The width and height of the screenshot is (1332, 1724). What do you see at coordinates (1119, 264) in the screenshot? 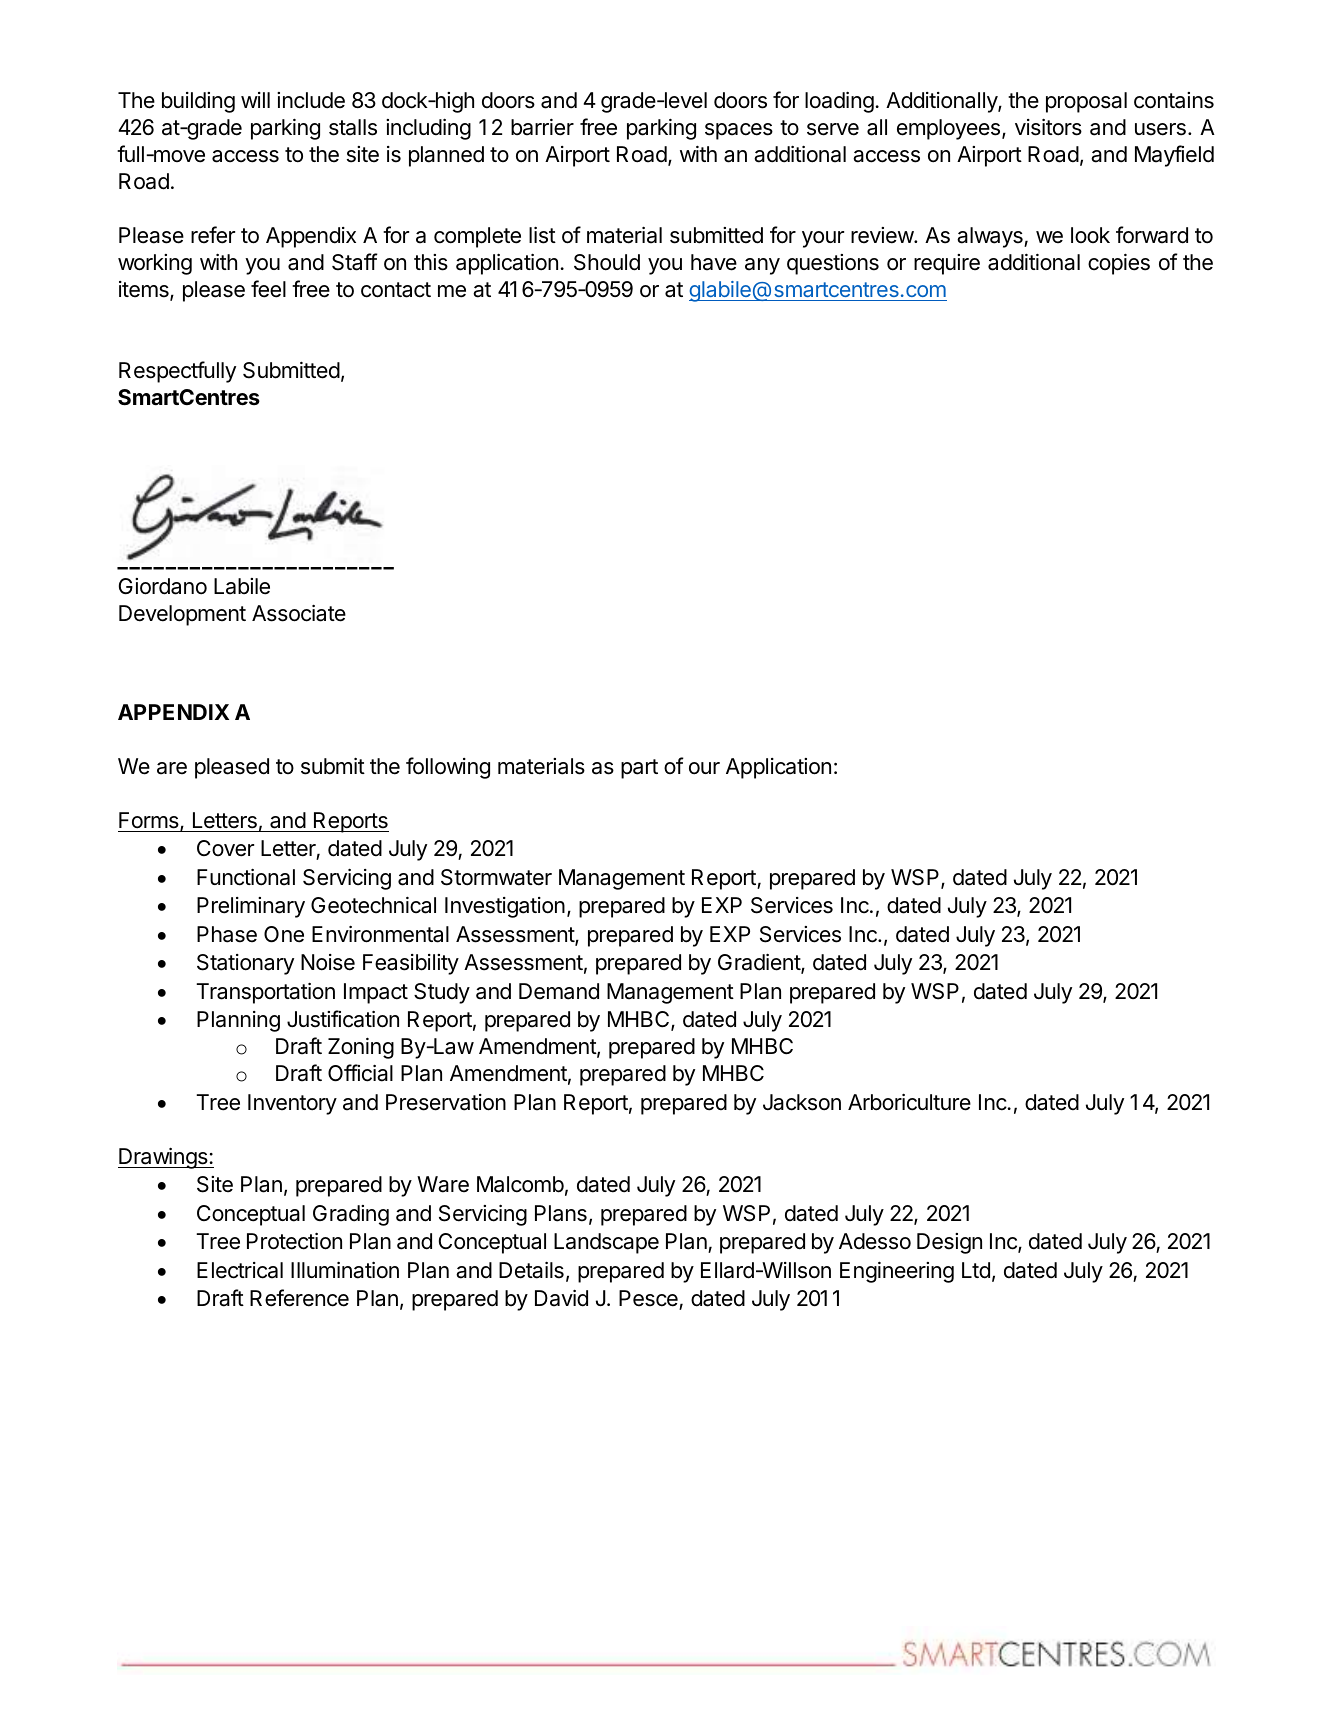
I see `copies` at bounding box center [1119, 264].
